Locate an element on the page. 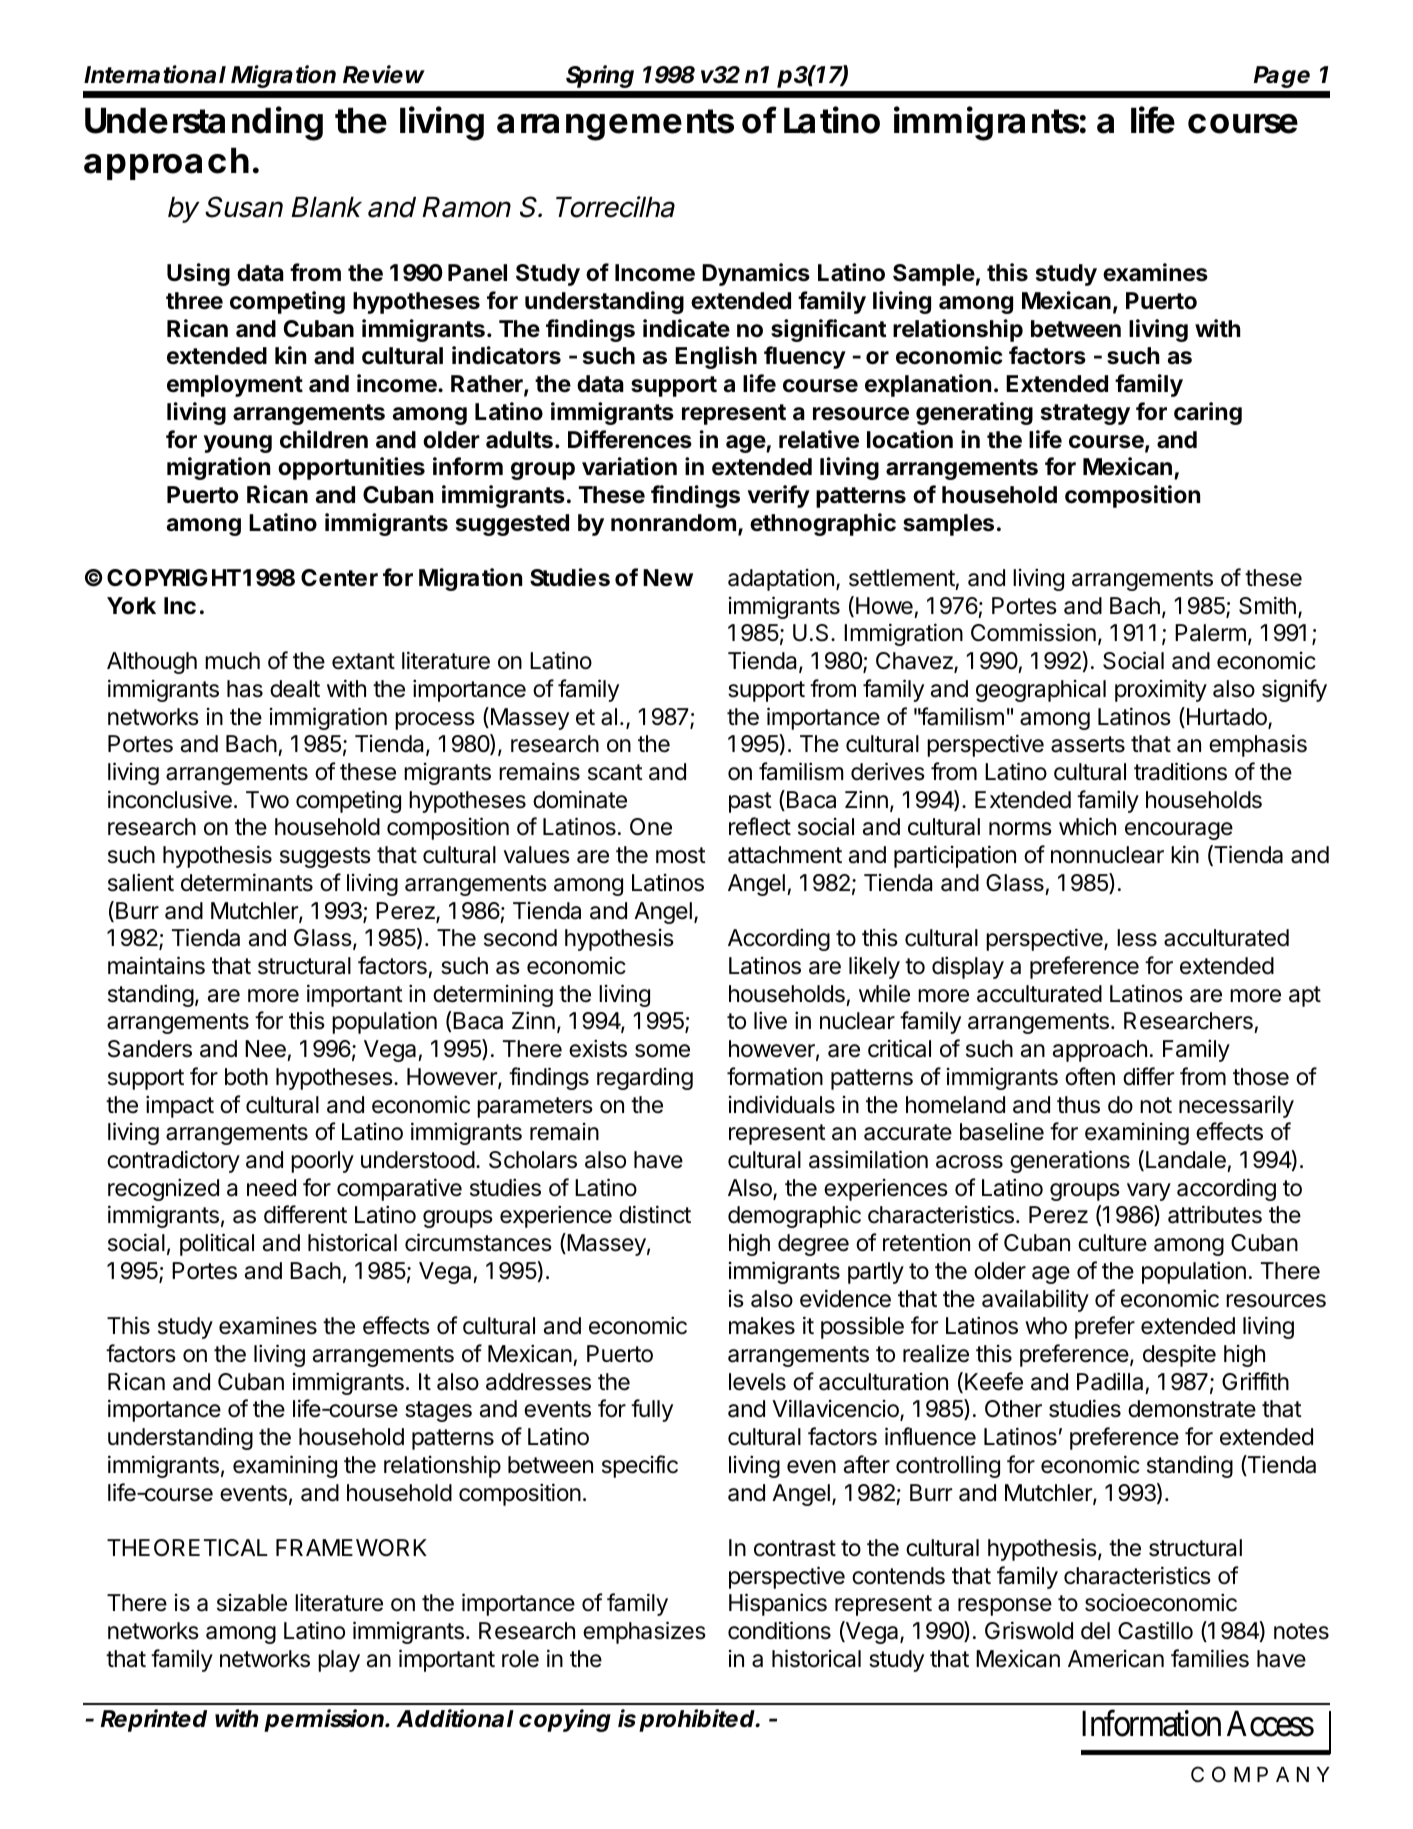 Image resolution: width=1413 pixels, height=1829 pixels. vary is located at coordinates (1149, 1192).
